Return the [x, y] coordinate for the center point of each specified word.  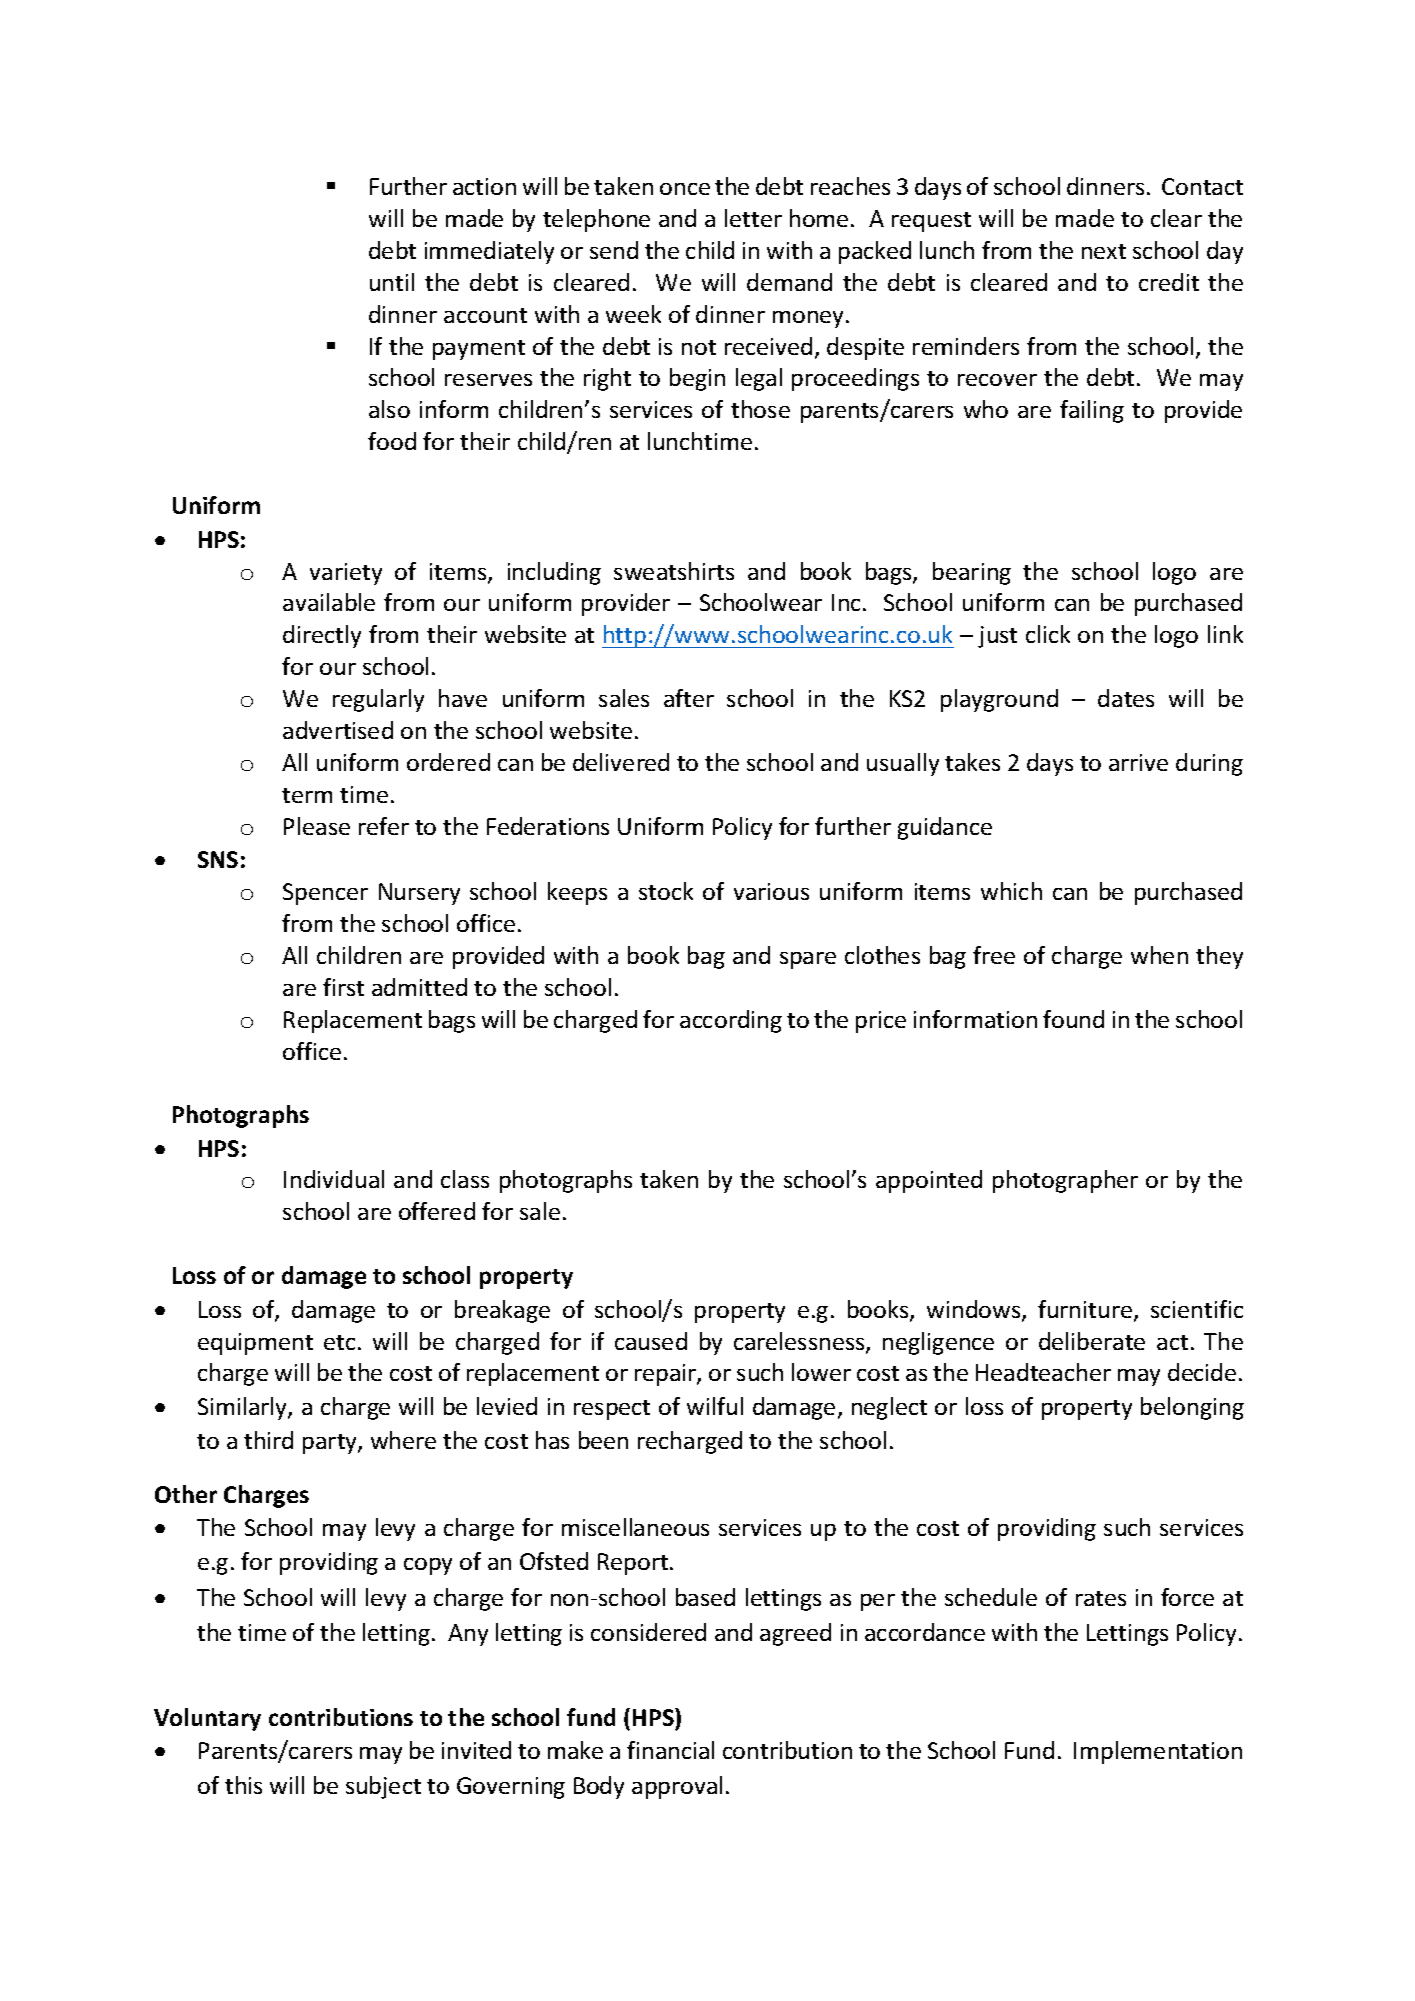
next [1104, 251]
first [343, 987]
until [392, 282]
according [731, 1021]
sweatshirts [674, 571]
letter [753, 218]
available [329, 602]
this [243, 1785]
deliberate [1092, 1341]
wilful [715, 1406]
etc [339, 1342]
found [1073, 1019]
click [1048, 634]
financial [670, 1750]
